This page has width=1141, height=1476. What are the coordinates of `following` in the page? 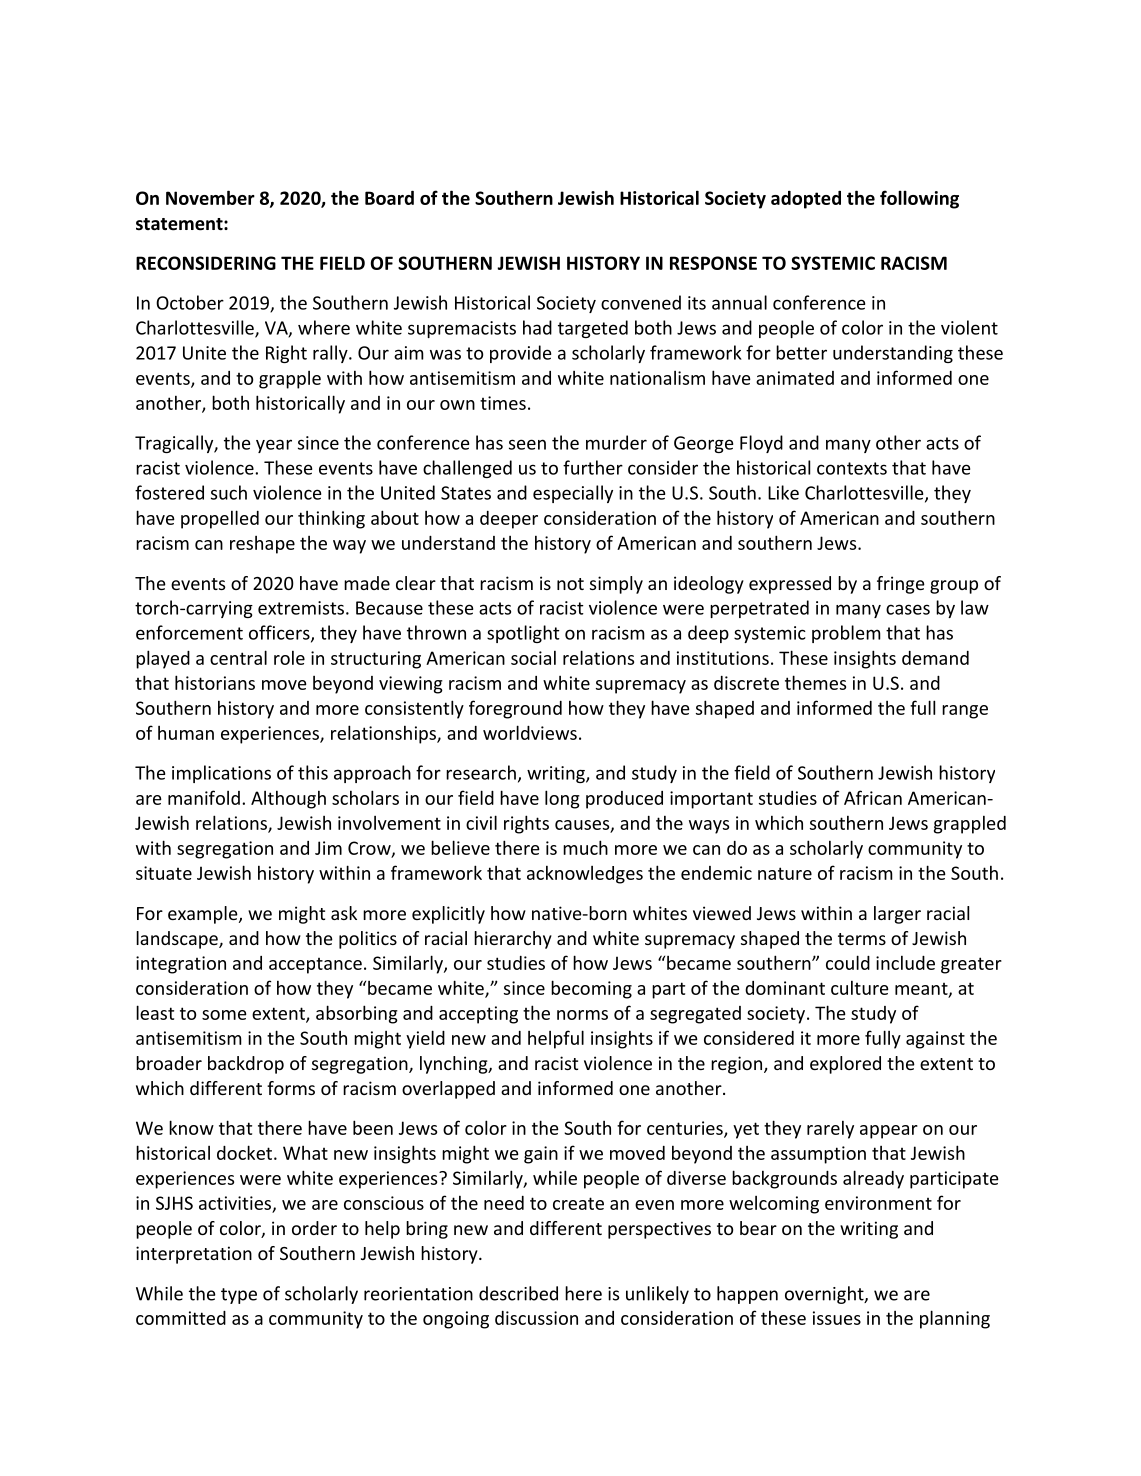 It's located at (919, 199).
